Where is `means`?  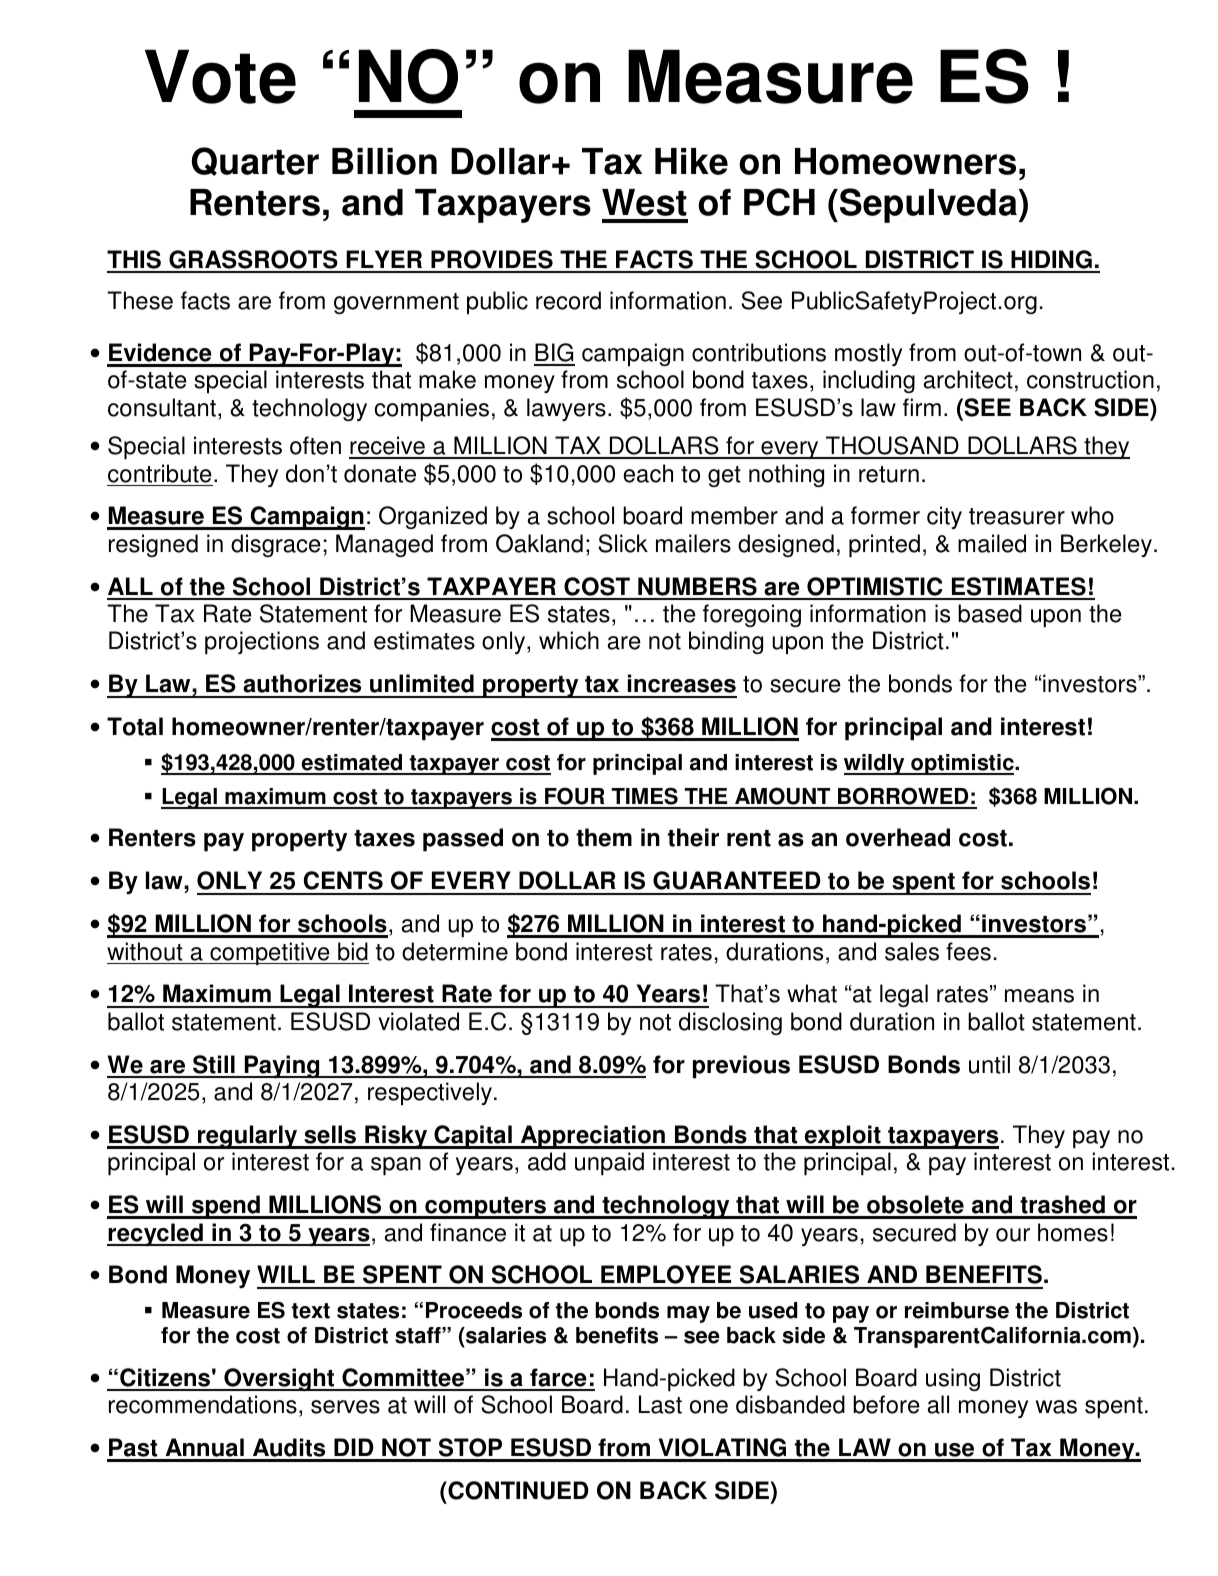 means is located at coordinates (1039, 996).
